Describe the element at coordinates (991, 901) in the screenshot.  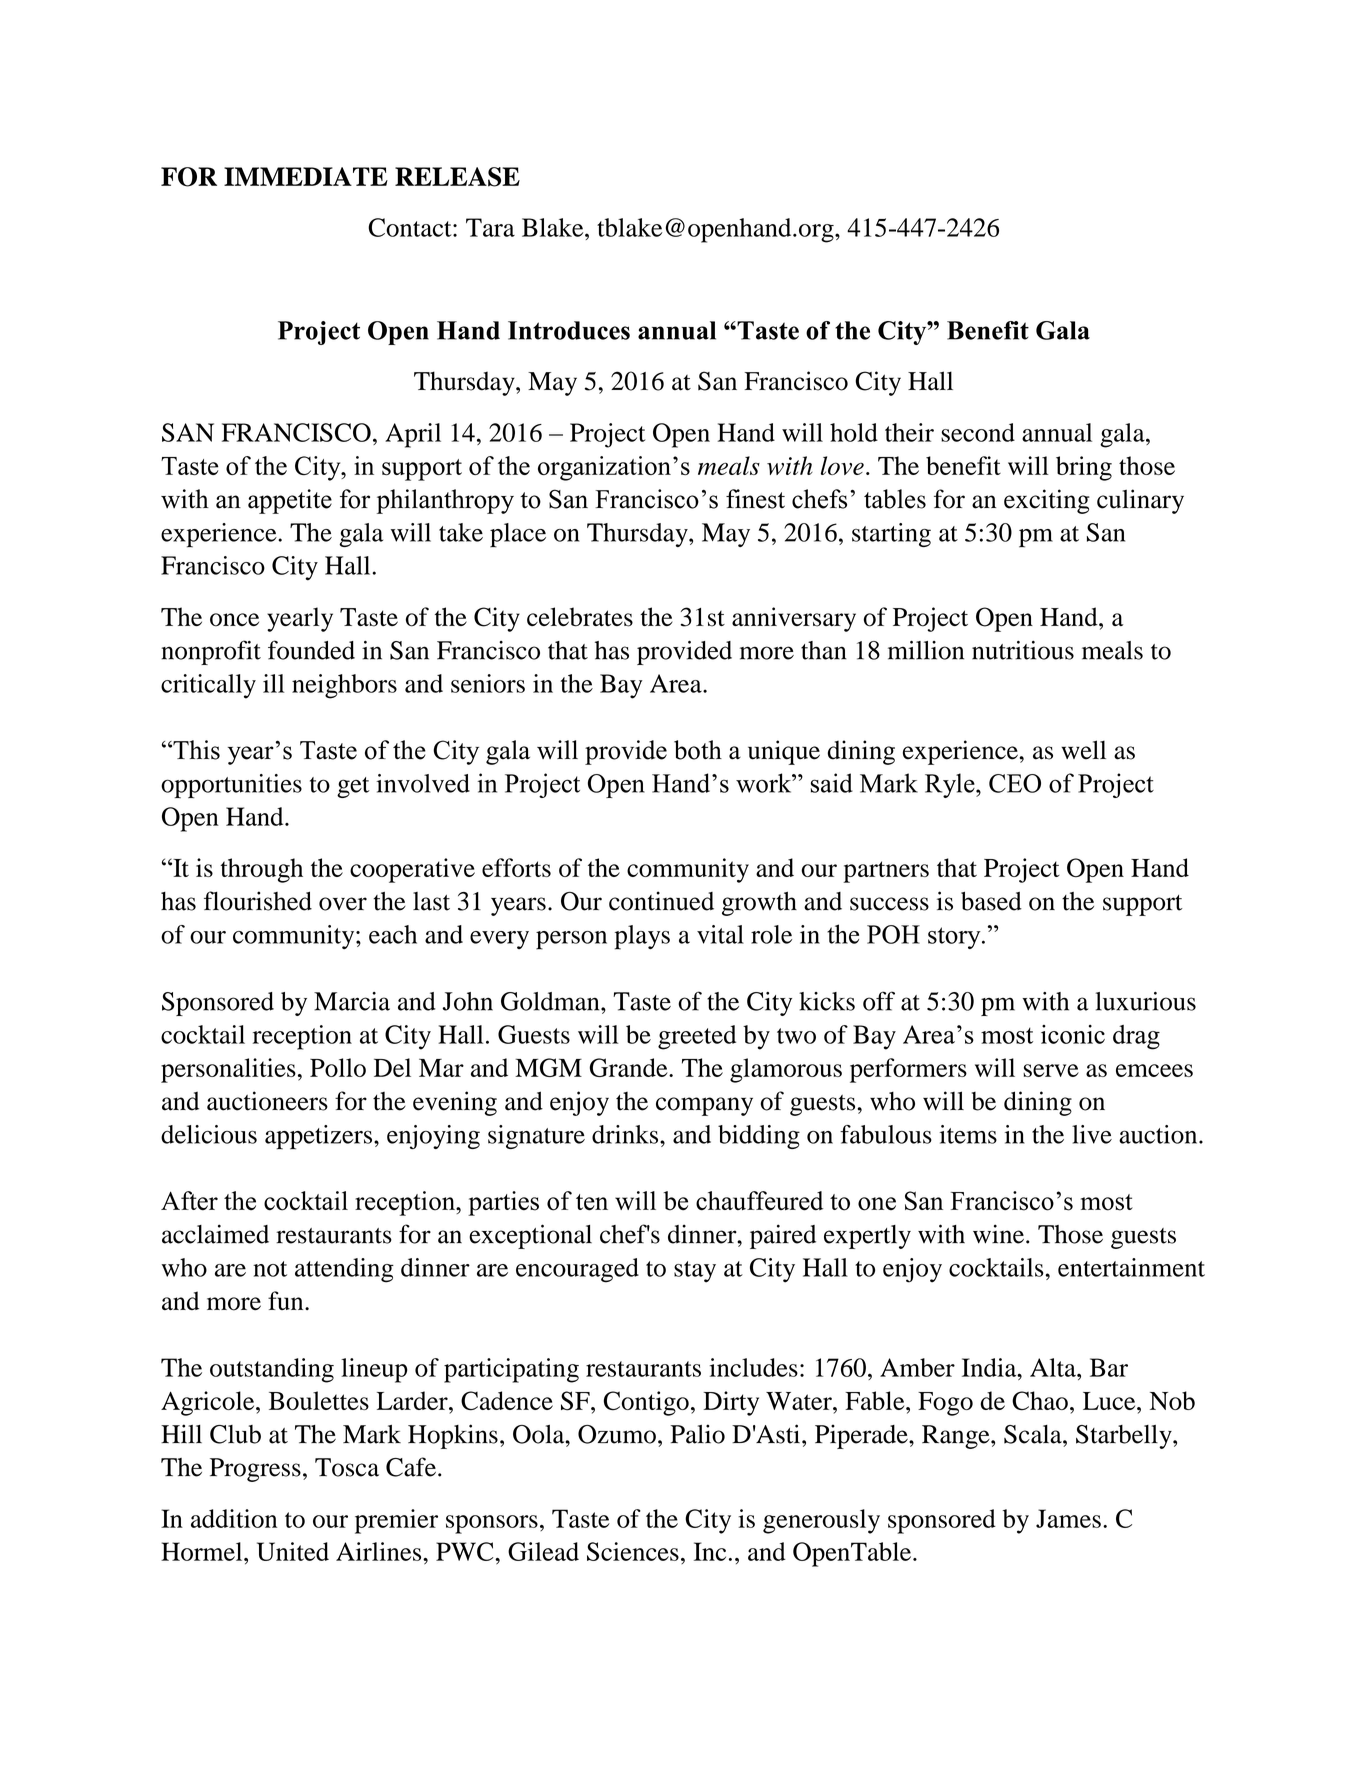
I see `based` at that location.
